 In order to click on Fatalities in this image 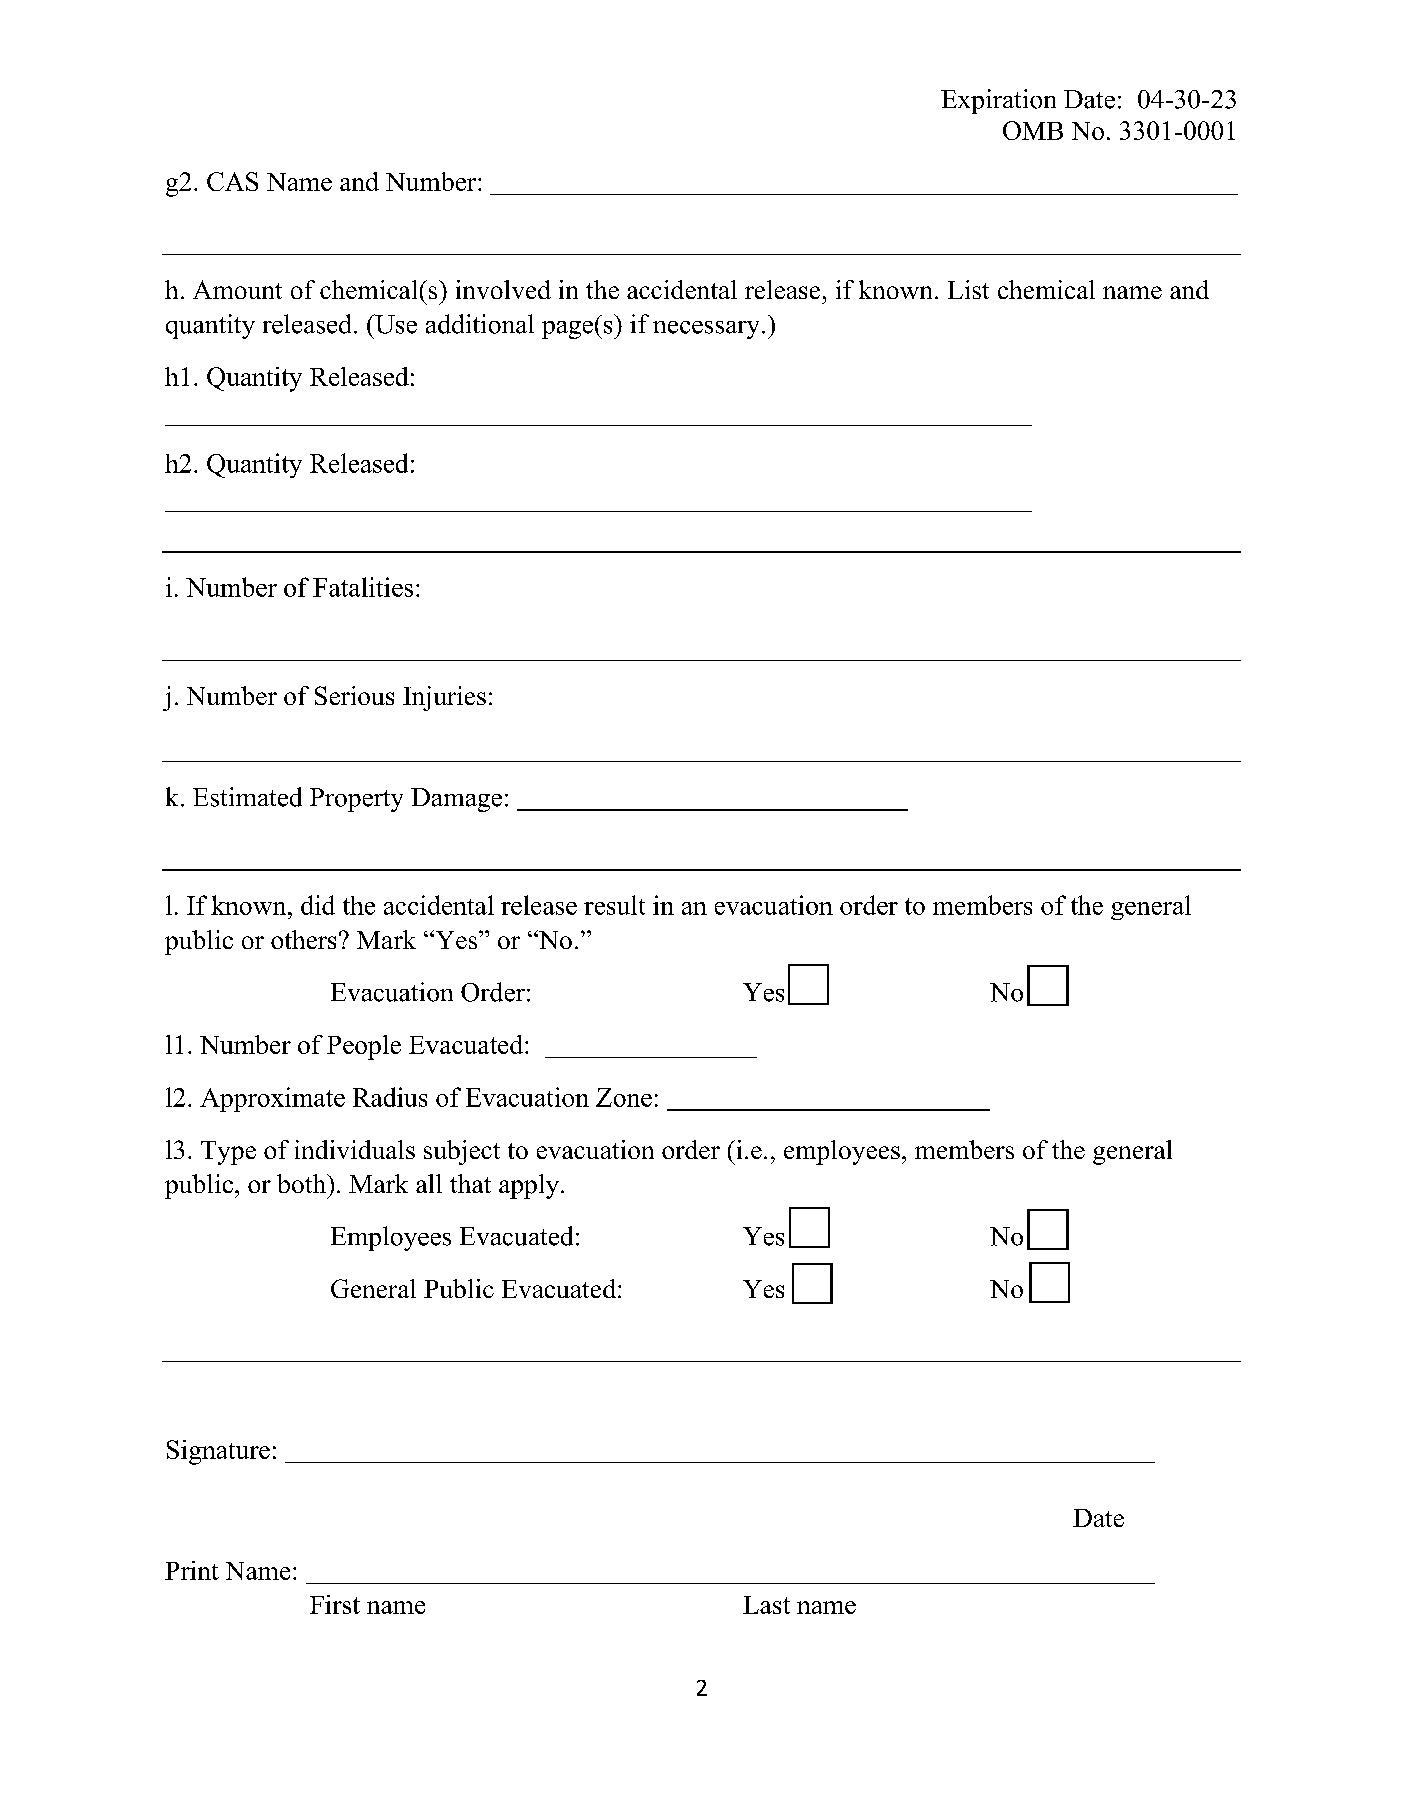, I will do `click(363, 587)`.
